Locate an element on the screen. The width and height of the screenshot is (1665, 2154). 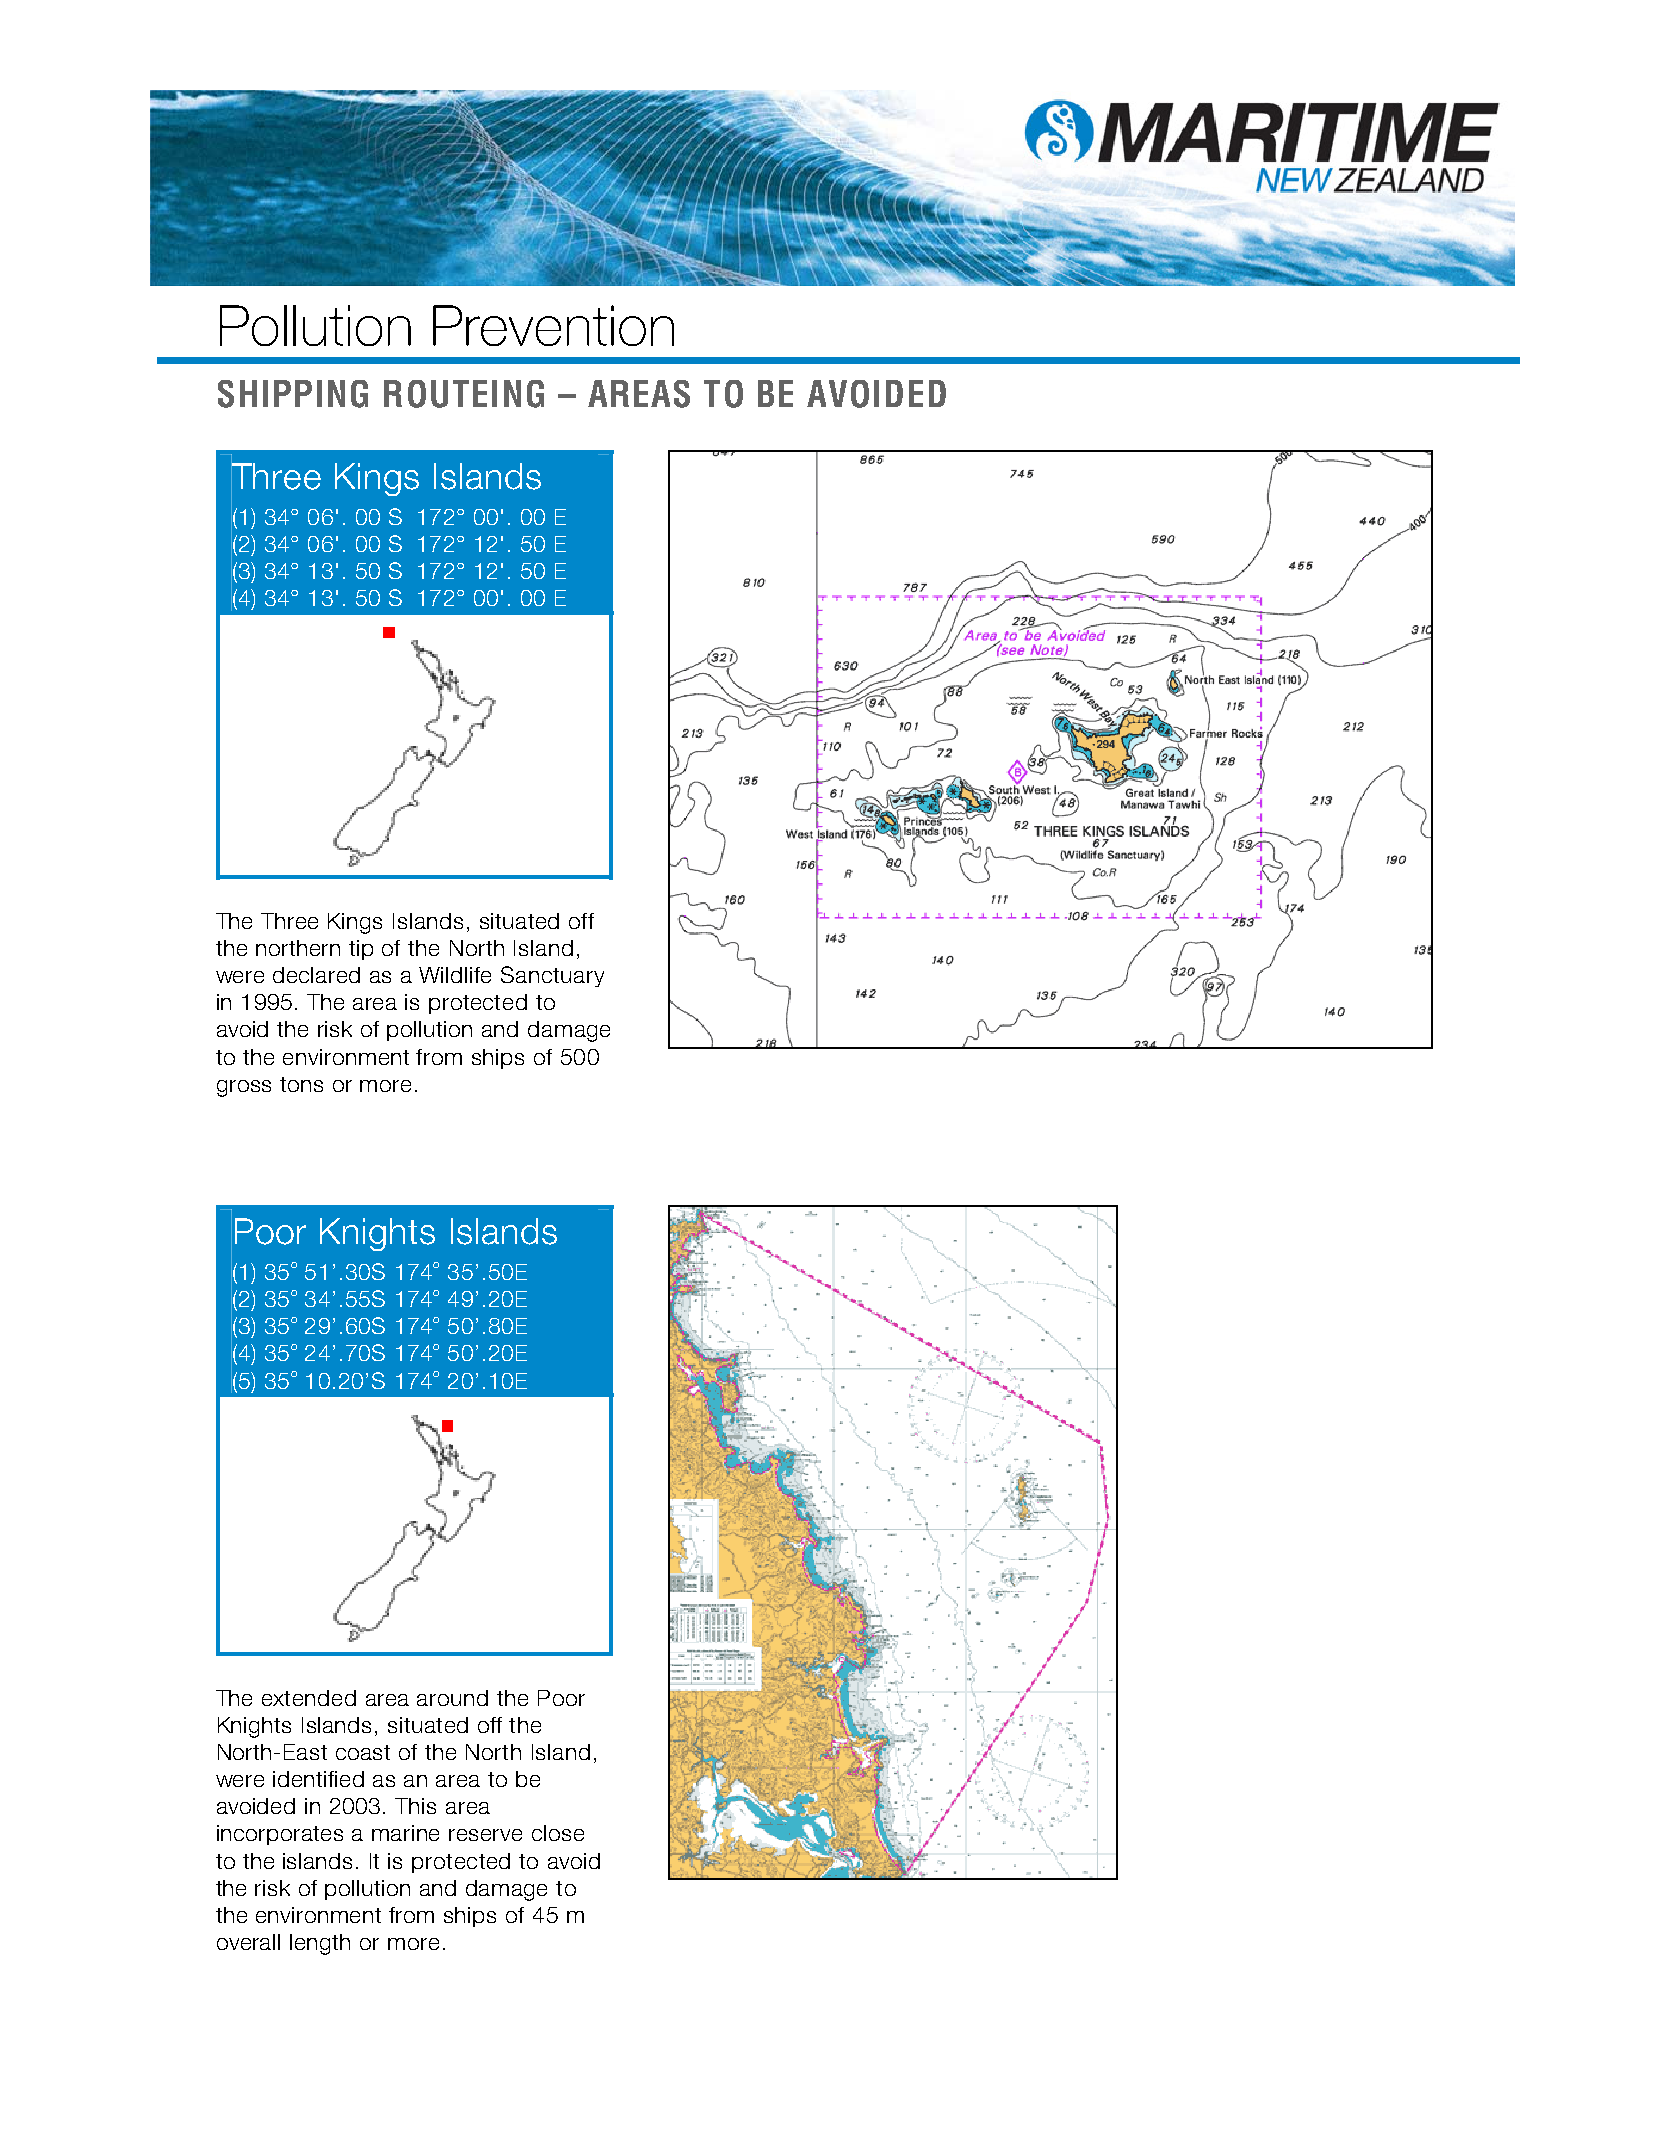
SHIPPING is located at coordinates (293, 394).
